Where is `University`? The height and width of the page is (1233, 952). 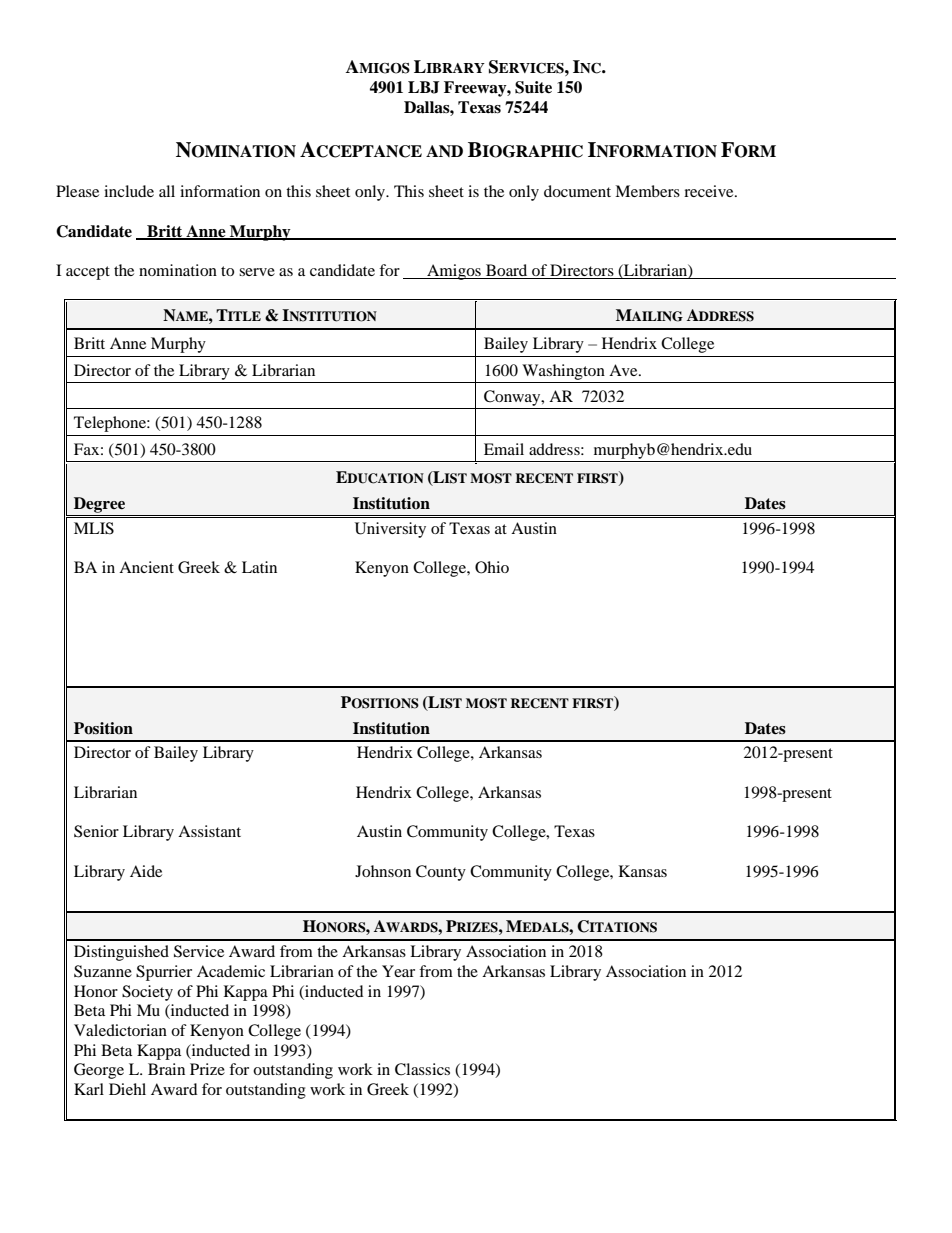
University is located at coordinates (390, 530).
